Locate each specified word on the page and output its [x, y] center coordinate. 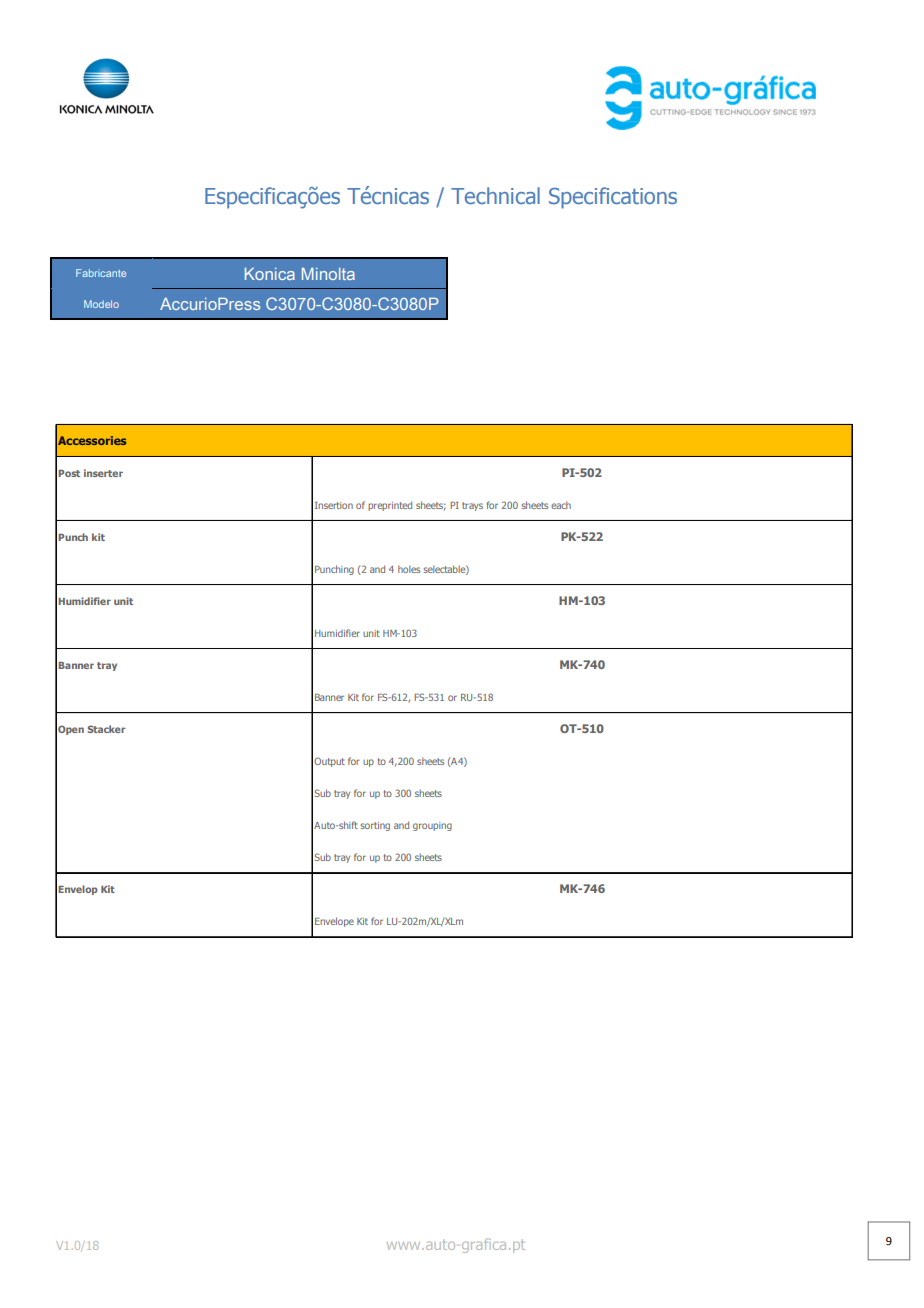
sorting [375, 826]
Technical [495, 195]
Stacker [106, 729]
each [561, 505]
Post [69, 473]
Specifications [613, 198]
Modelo [101, 304]
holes [409, 569]
